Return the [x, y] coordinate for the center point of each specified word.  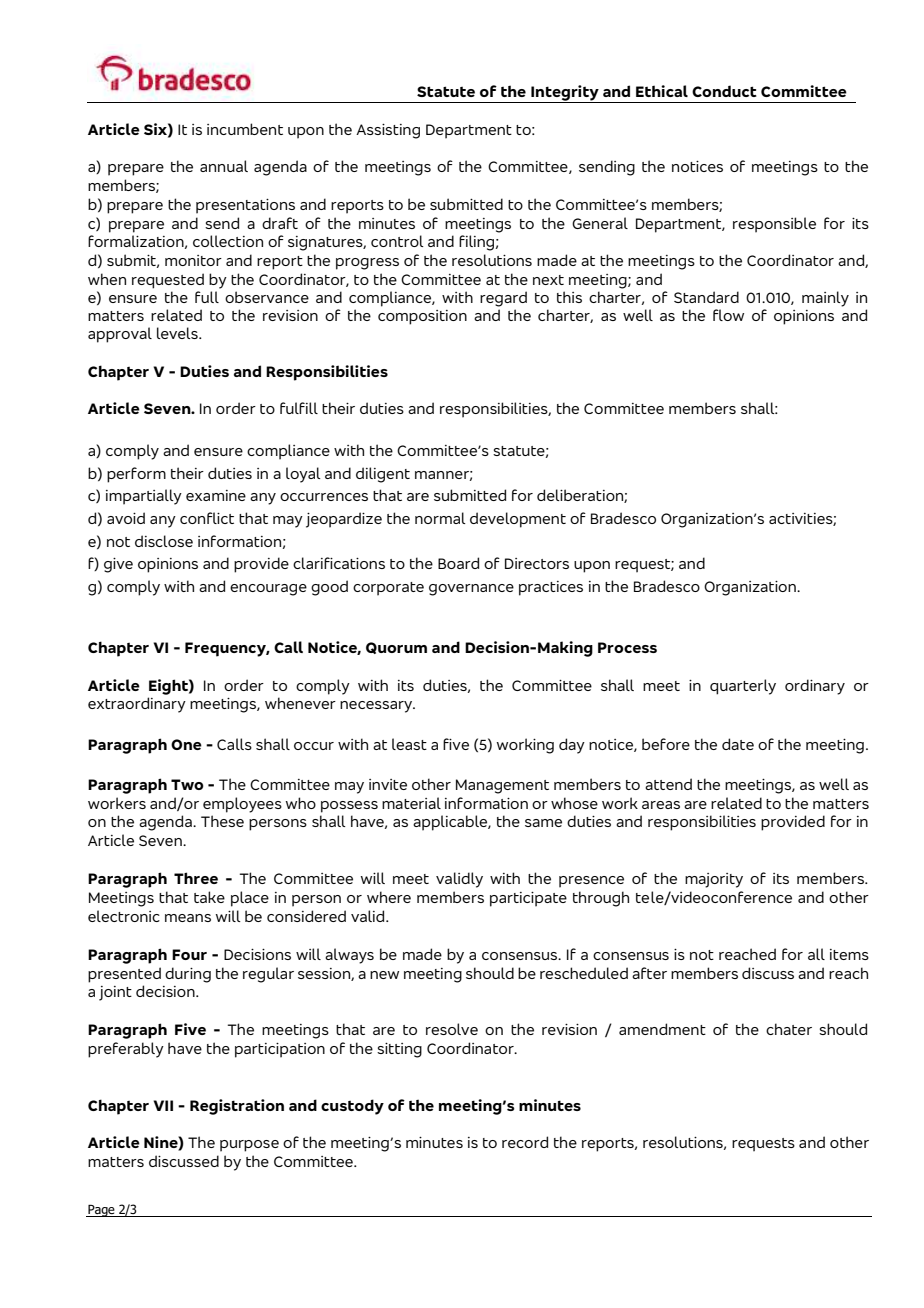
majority [714, 880]
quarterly [743, 687]
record [525, 1142]
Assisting [388, 131]
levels [178, 333]
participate [528, 899]
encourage [268, 590]
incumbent [245, 129]
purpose [249, 1146]
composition [422, 317]
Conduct [724, 91]
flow [728, 315]
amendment [662, 1029]
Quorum [396, 648]
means [188, 918]
